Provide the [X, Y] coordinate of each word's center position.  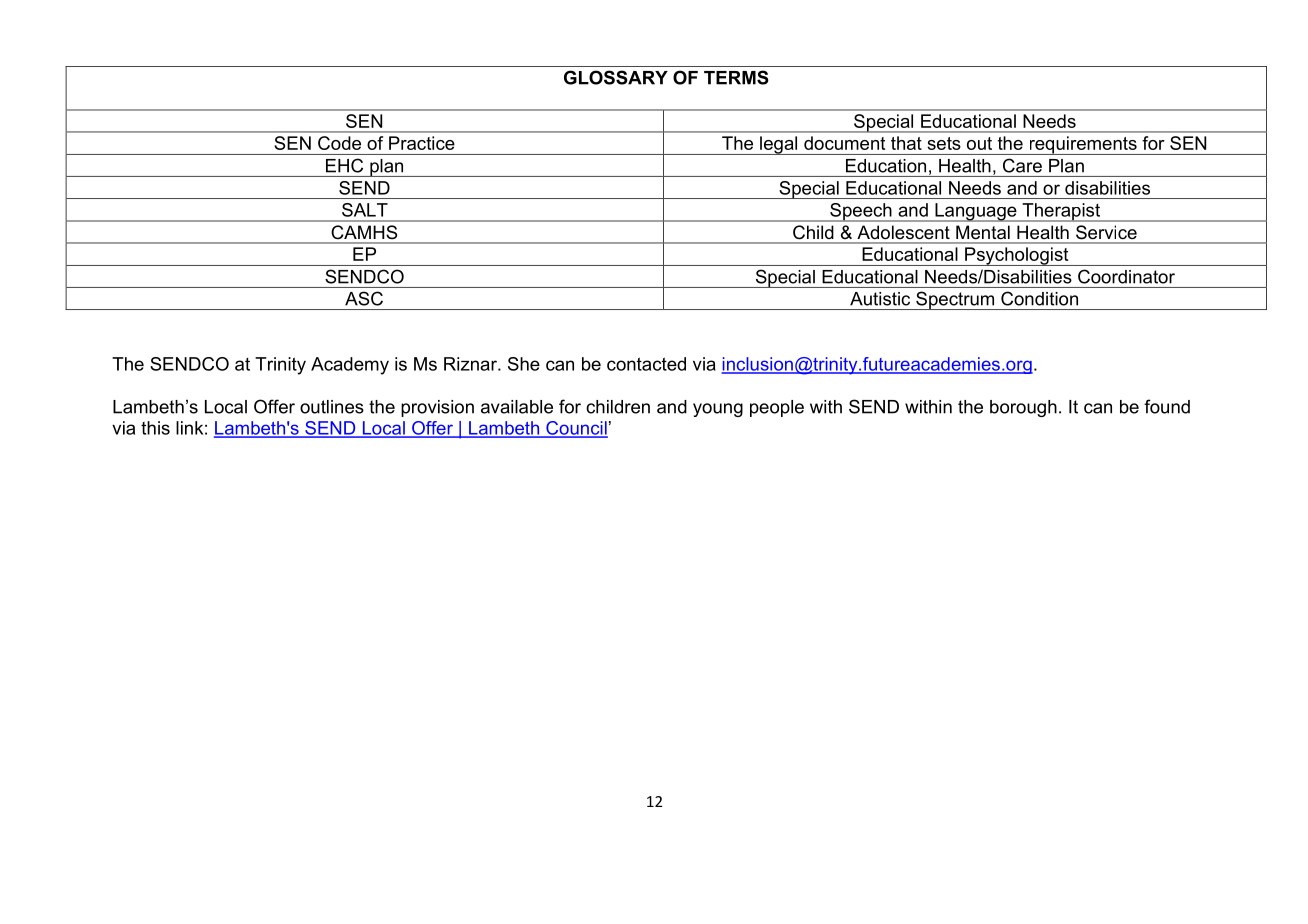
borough [1023, 408]
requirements [1083, 145]
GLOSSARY [616, 77]
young [718, 410]
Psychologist [1017, 256]
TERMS [736, 77]
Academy [350, 366]
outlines [332, 407]
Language [976, 212]
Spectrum [955, 300]
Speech [861, 212]
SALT [365, 210]
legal [779, 145]
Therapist [1061, 212]
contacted [646, 364]
